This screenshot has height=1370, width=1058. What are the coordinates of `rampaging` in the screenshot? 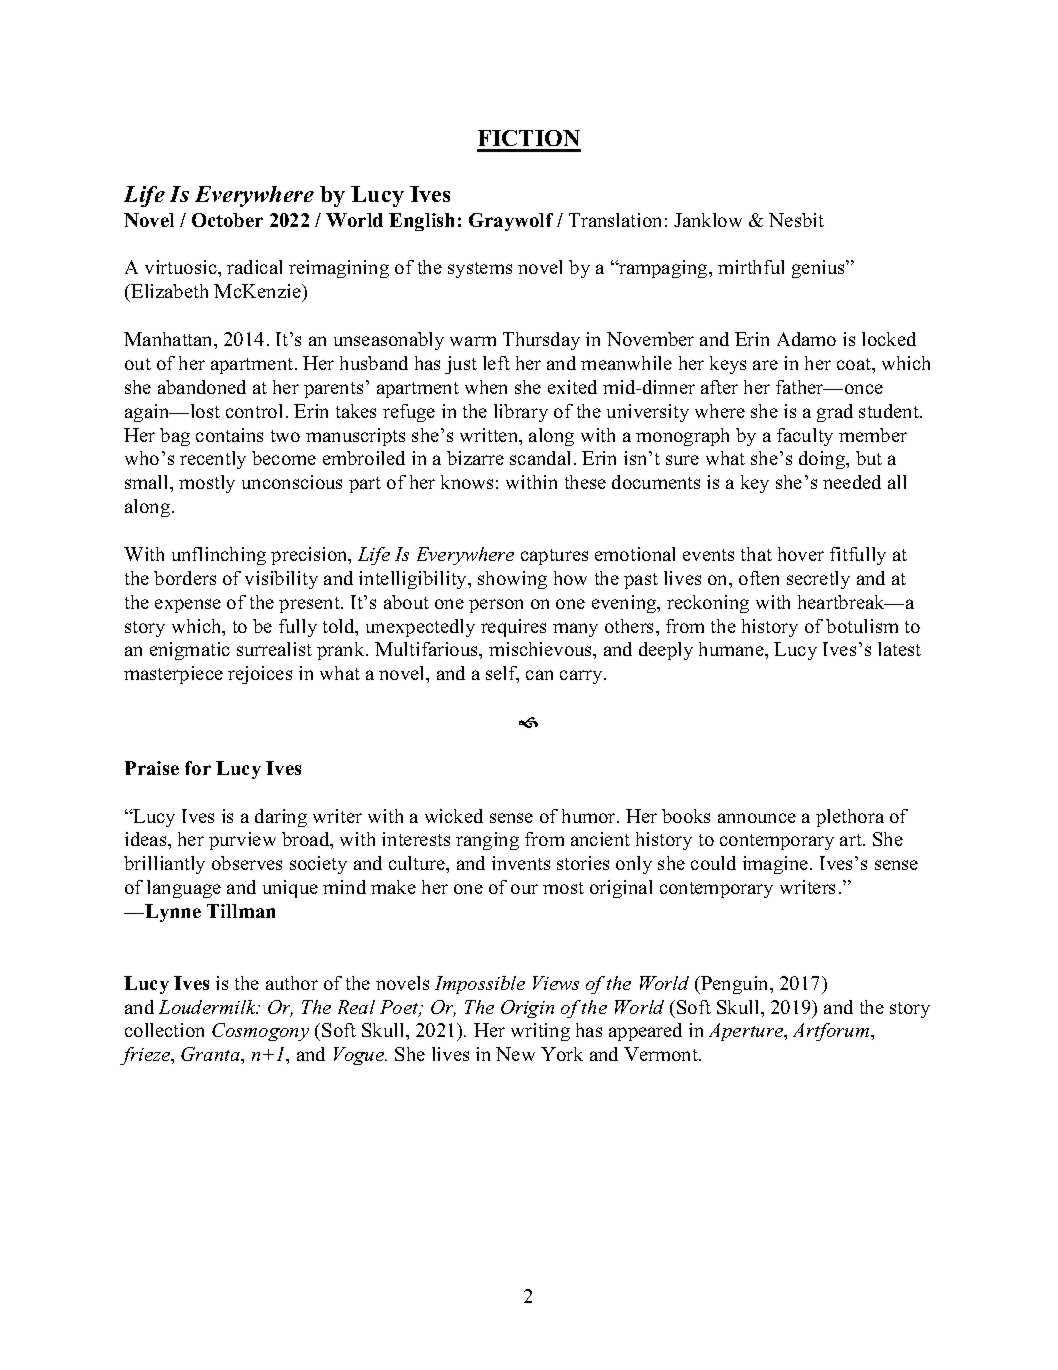 It's located at (663, 269).
